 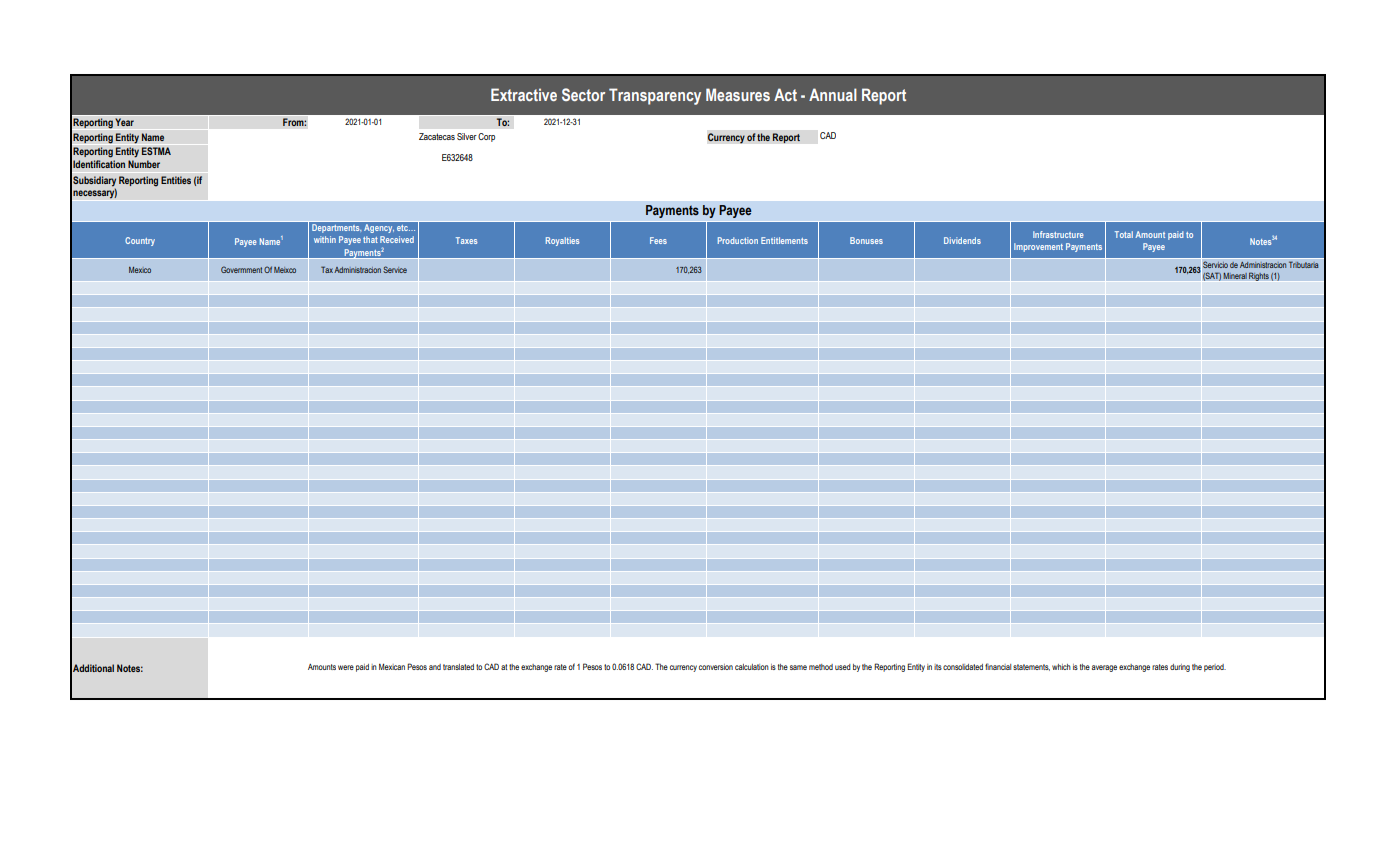 What do you see at coordinates (658, 240) in the document?
I see `Fees` at bounding box center [658, 240].
